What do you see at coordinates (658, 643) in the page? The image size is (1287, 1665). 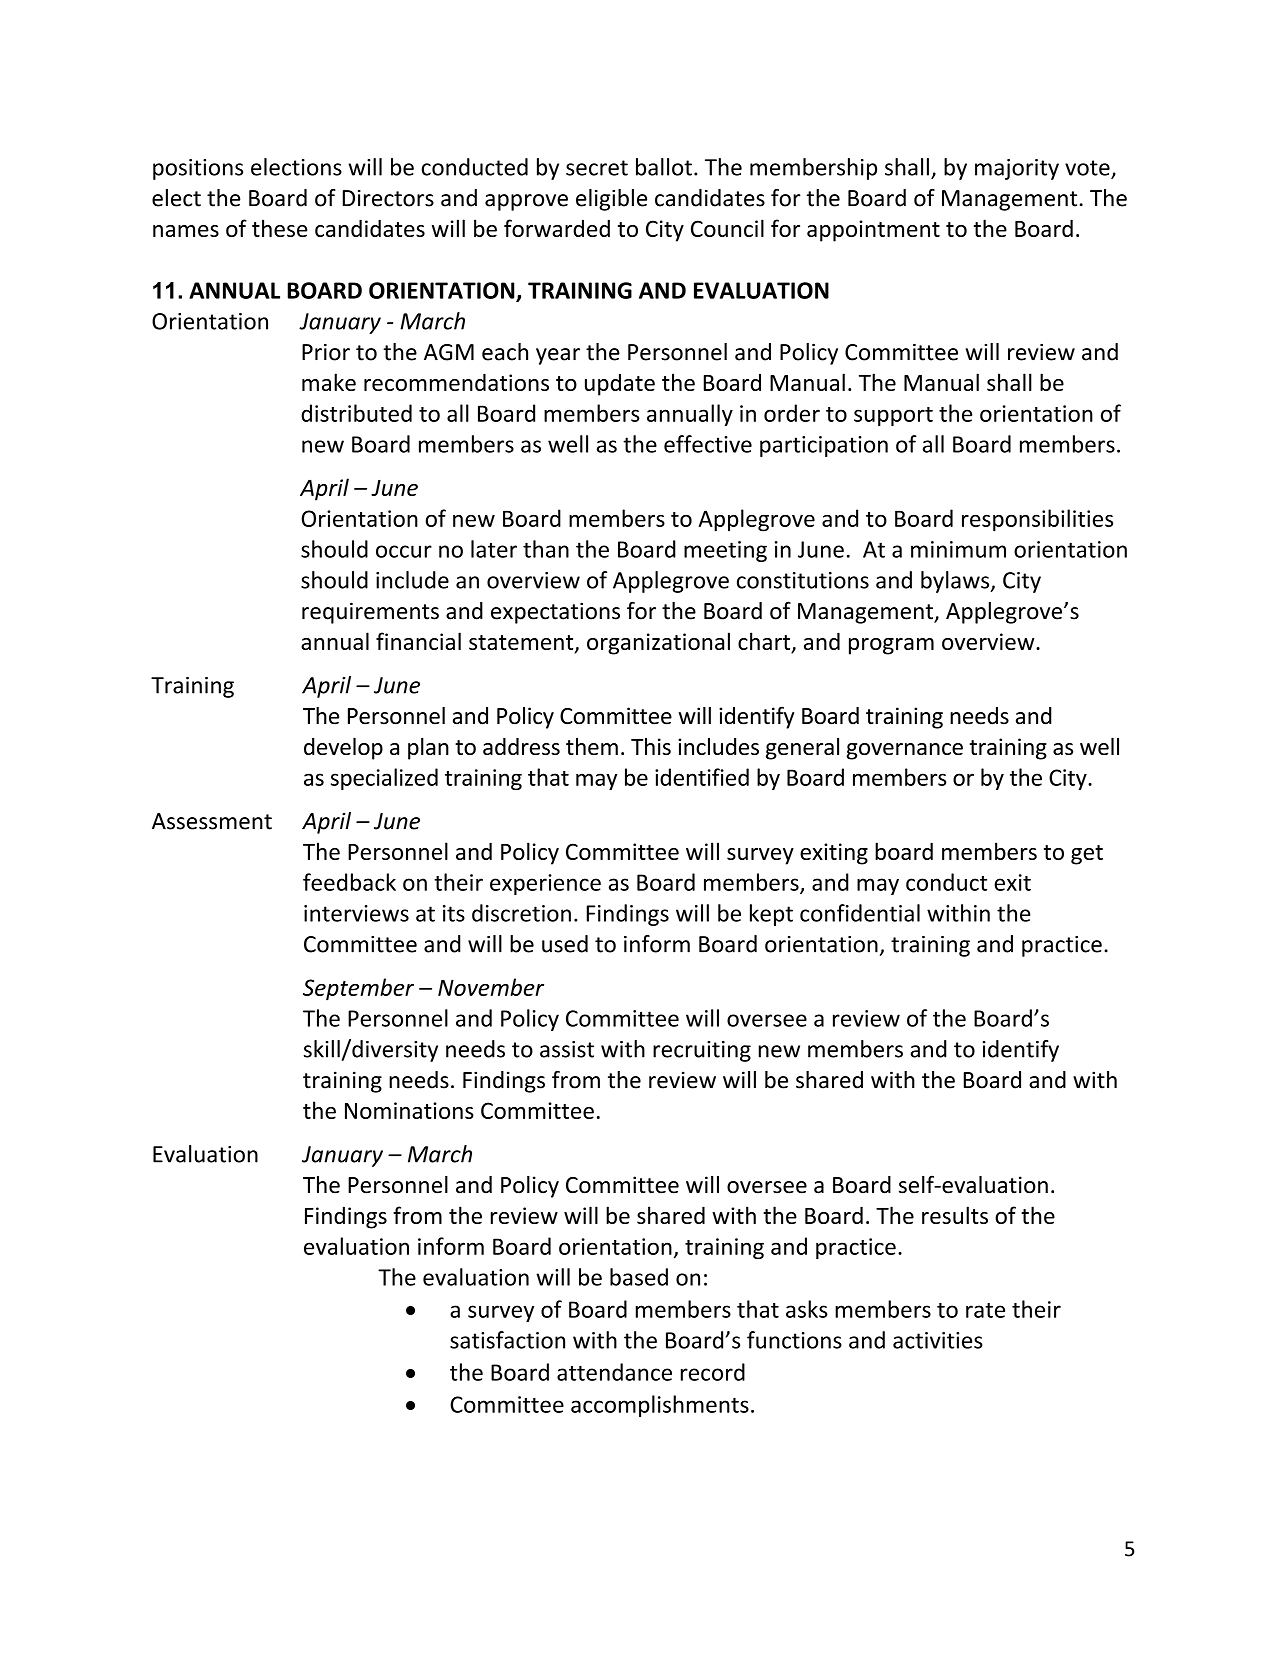 I see `organizational` at bounding box center [658, 643].
